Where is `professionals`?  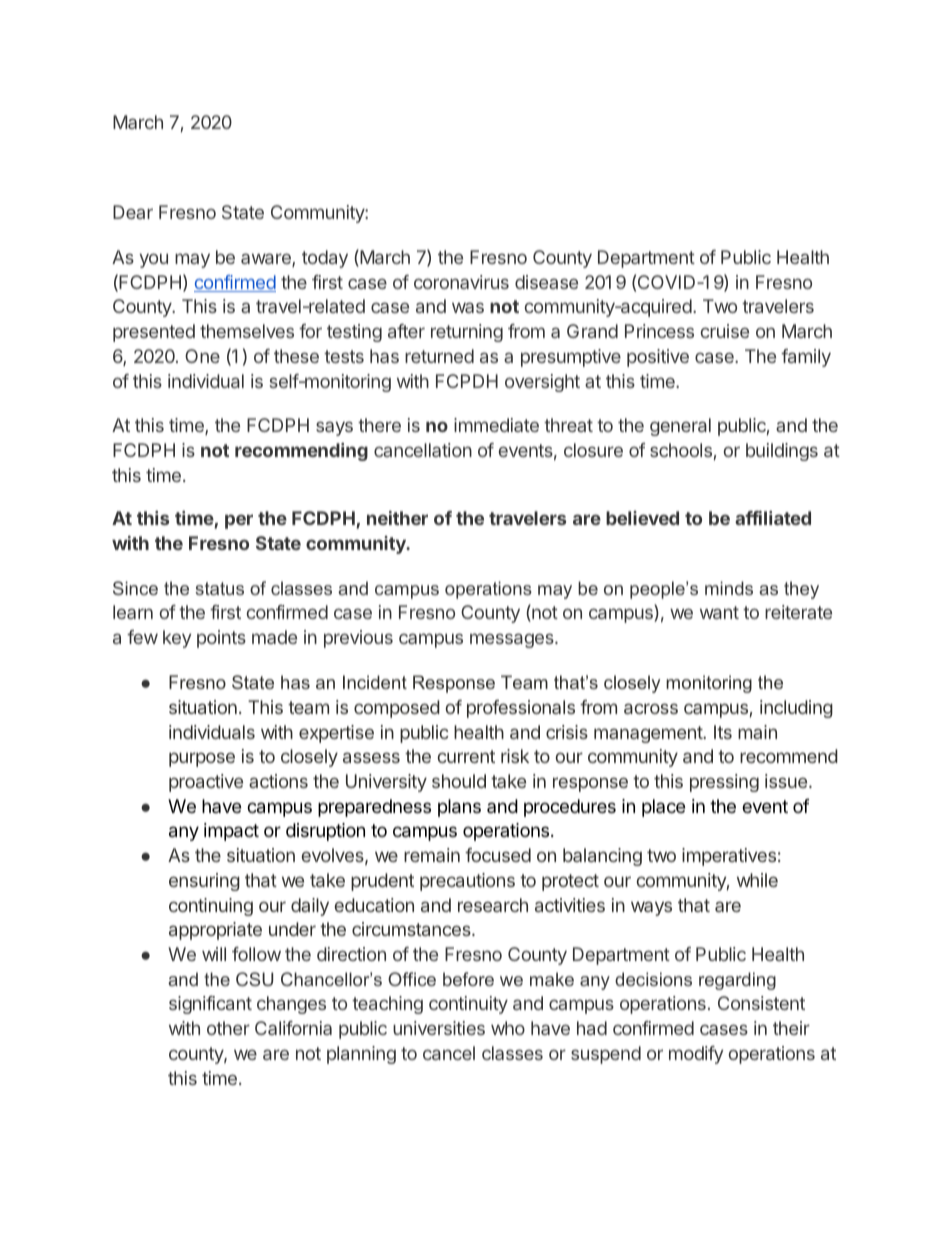
professionals is located at coordinates (521, 709).
